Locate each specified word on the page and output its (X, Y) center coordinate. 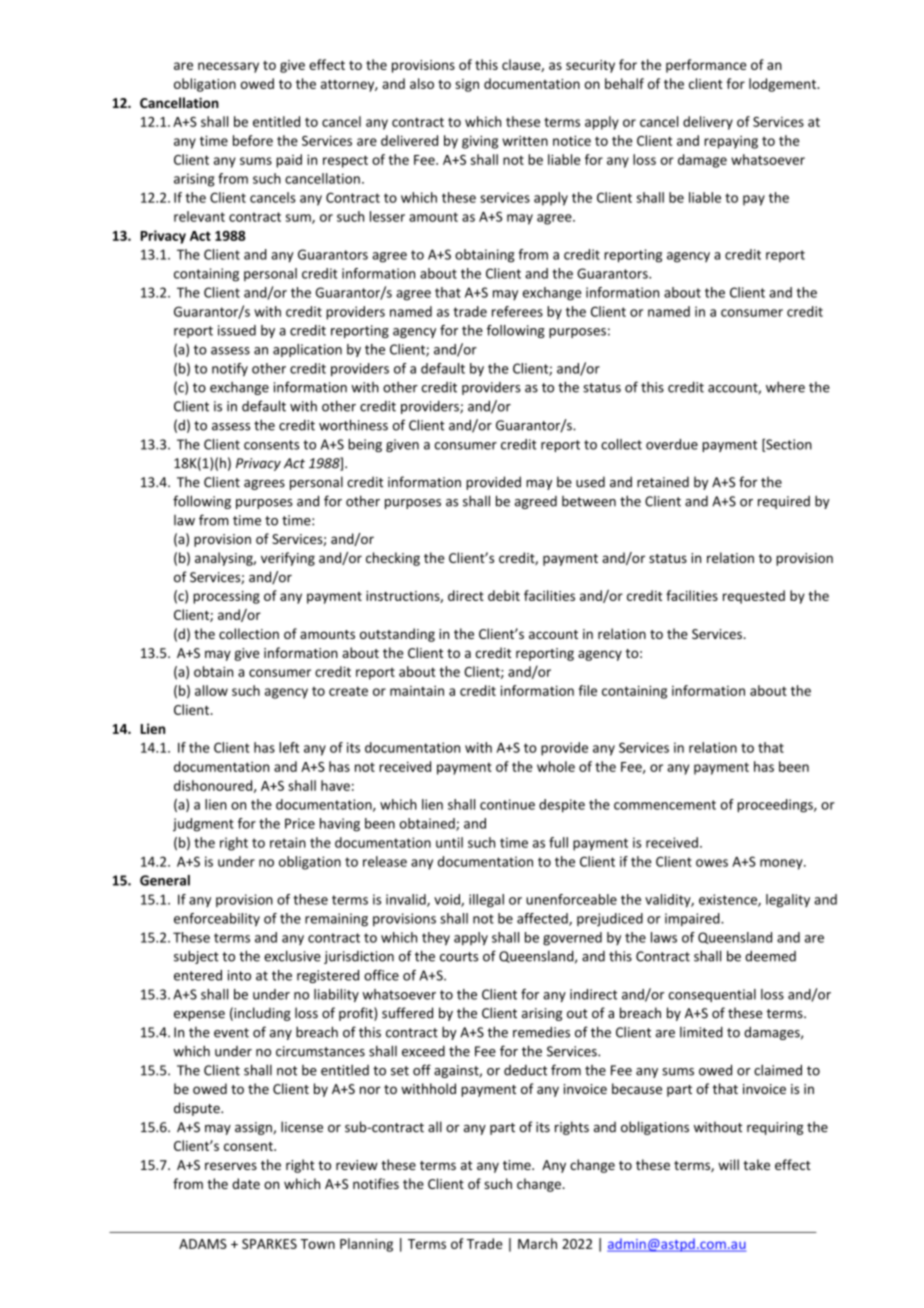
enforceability (217, 920)
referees (517, 311)
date (246, 1183)
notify (230, 370)
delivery (708, 123)
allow (211, 690)
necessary (228, 67)
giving (480, 142)
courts (459, 957)
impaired (693, 919)
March (537, 1243)
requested (754, 597)
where (785, 387)
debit (504, 595)
